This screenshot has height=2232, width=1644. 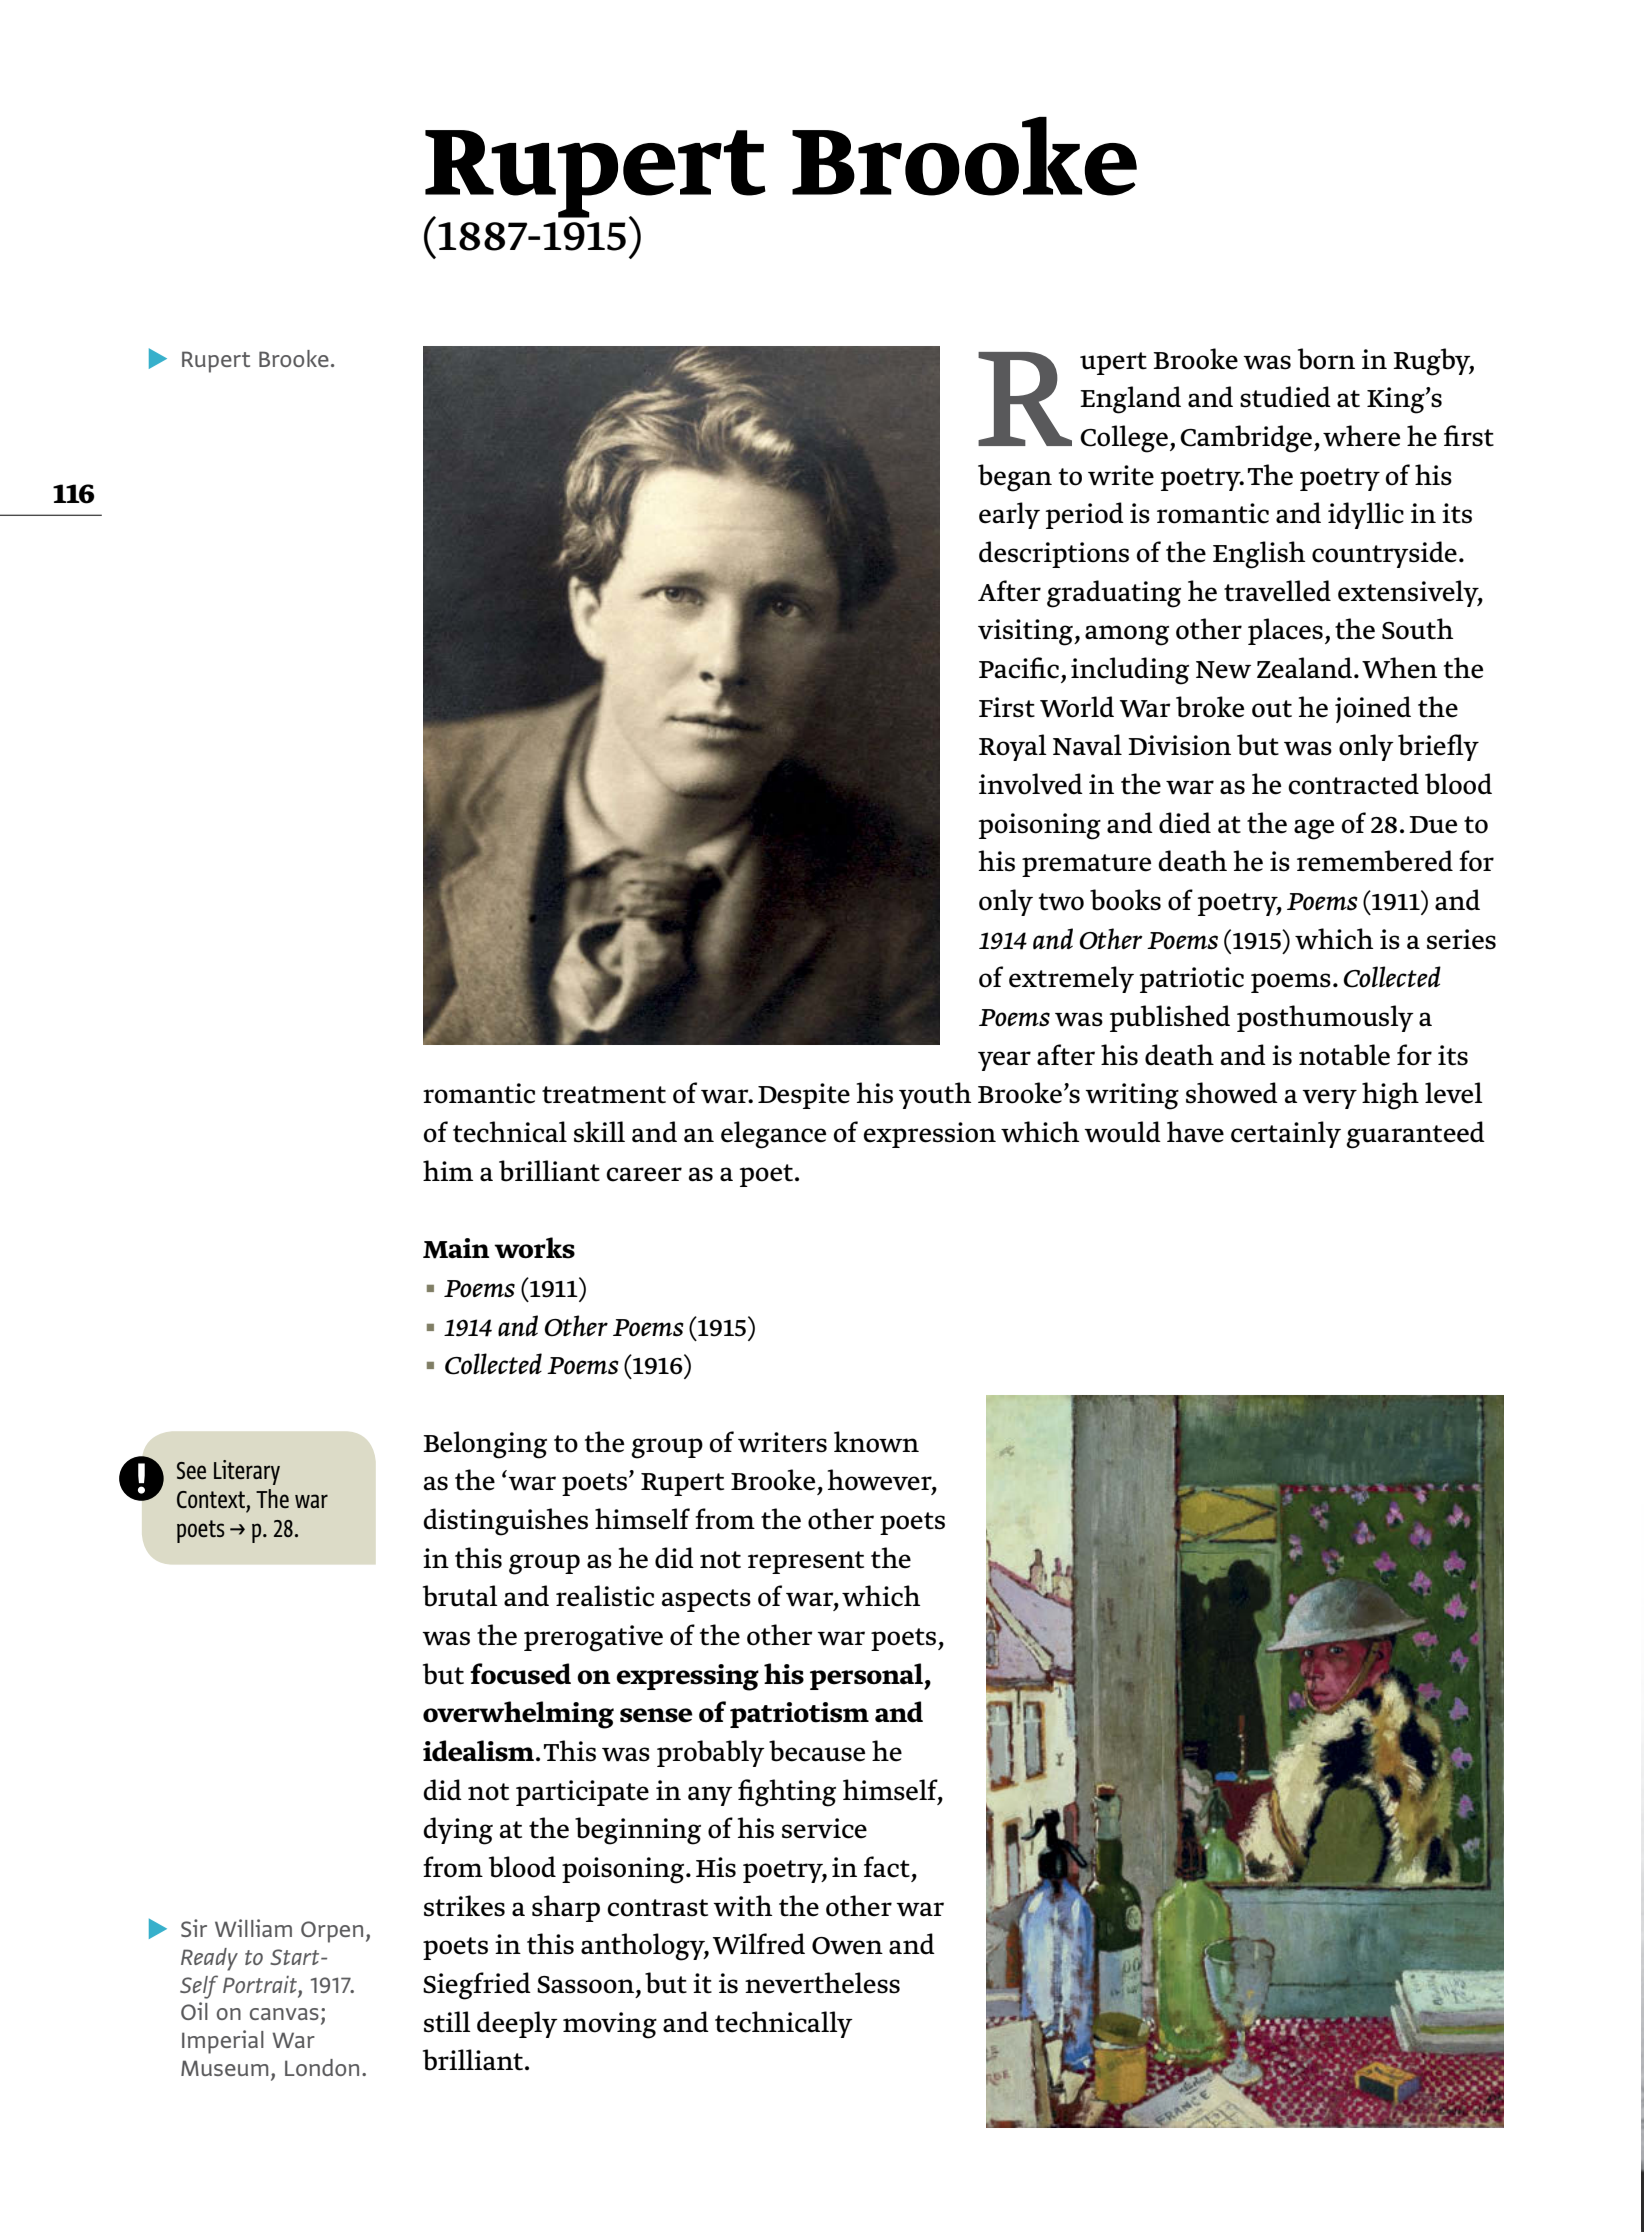 I want to click on where, so click(x=1361, y=436).
